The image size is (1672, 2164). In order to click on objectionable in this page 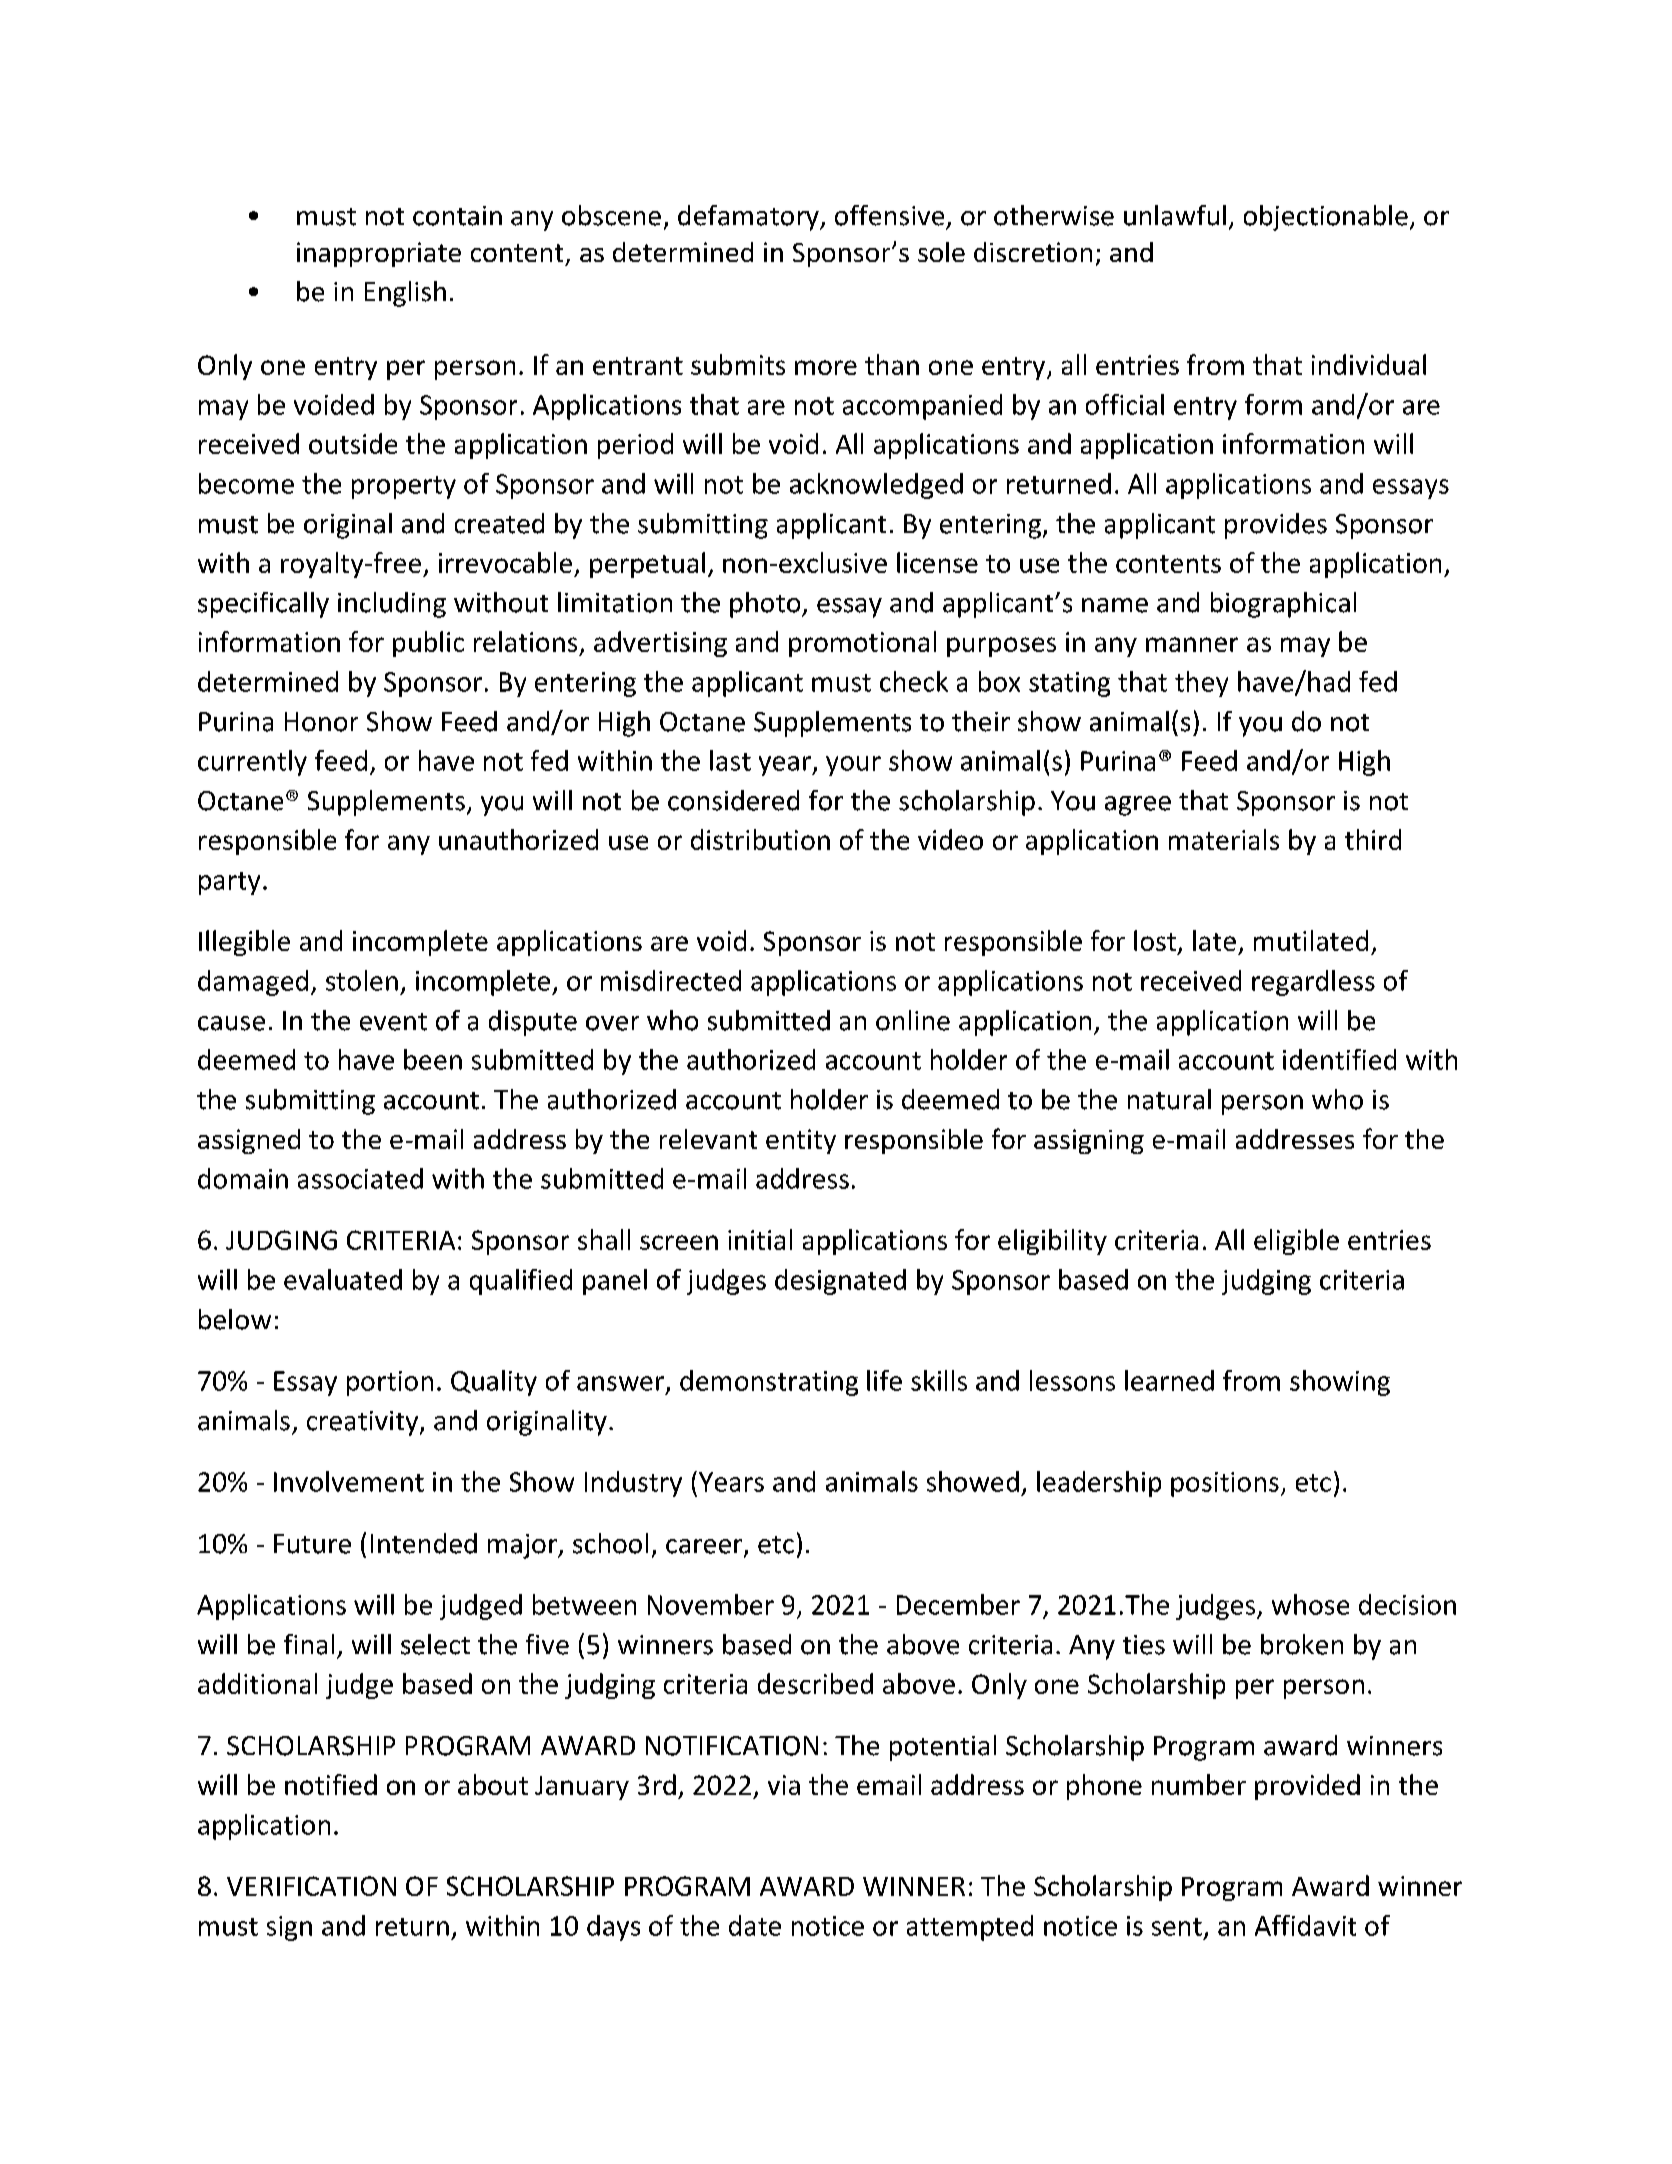, I will do `click(1326, 218)`.
